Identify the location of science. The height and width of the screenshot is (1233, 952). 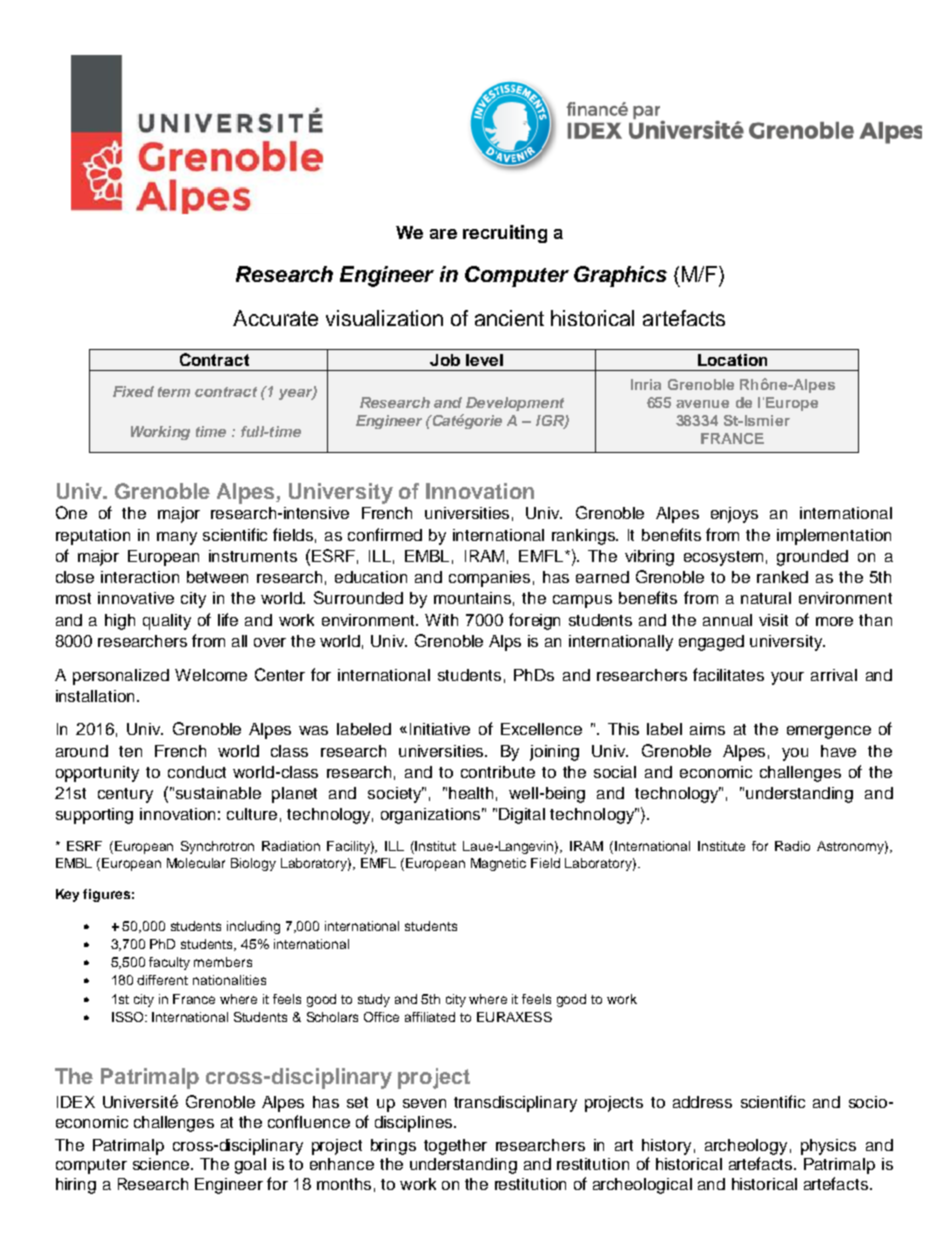
(162, 1164).
